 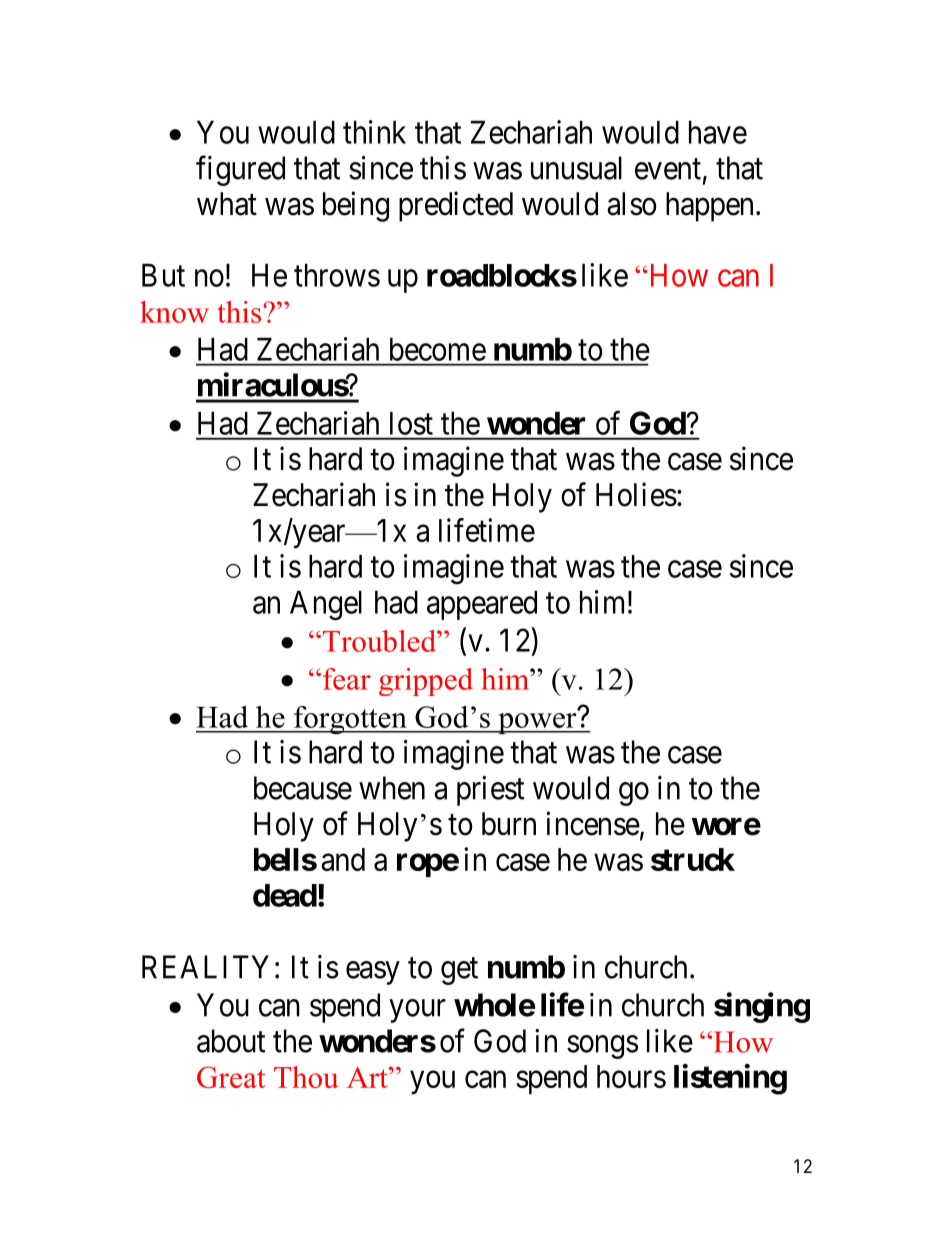 What do you see at coordinates (231, 1041) in the screenshot?
I see `about` at bounding box center [231, 1041].
